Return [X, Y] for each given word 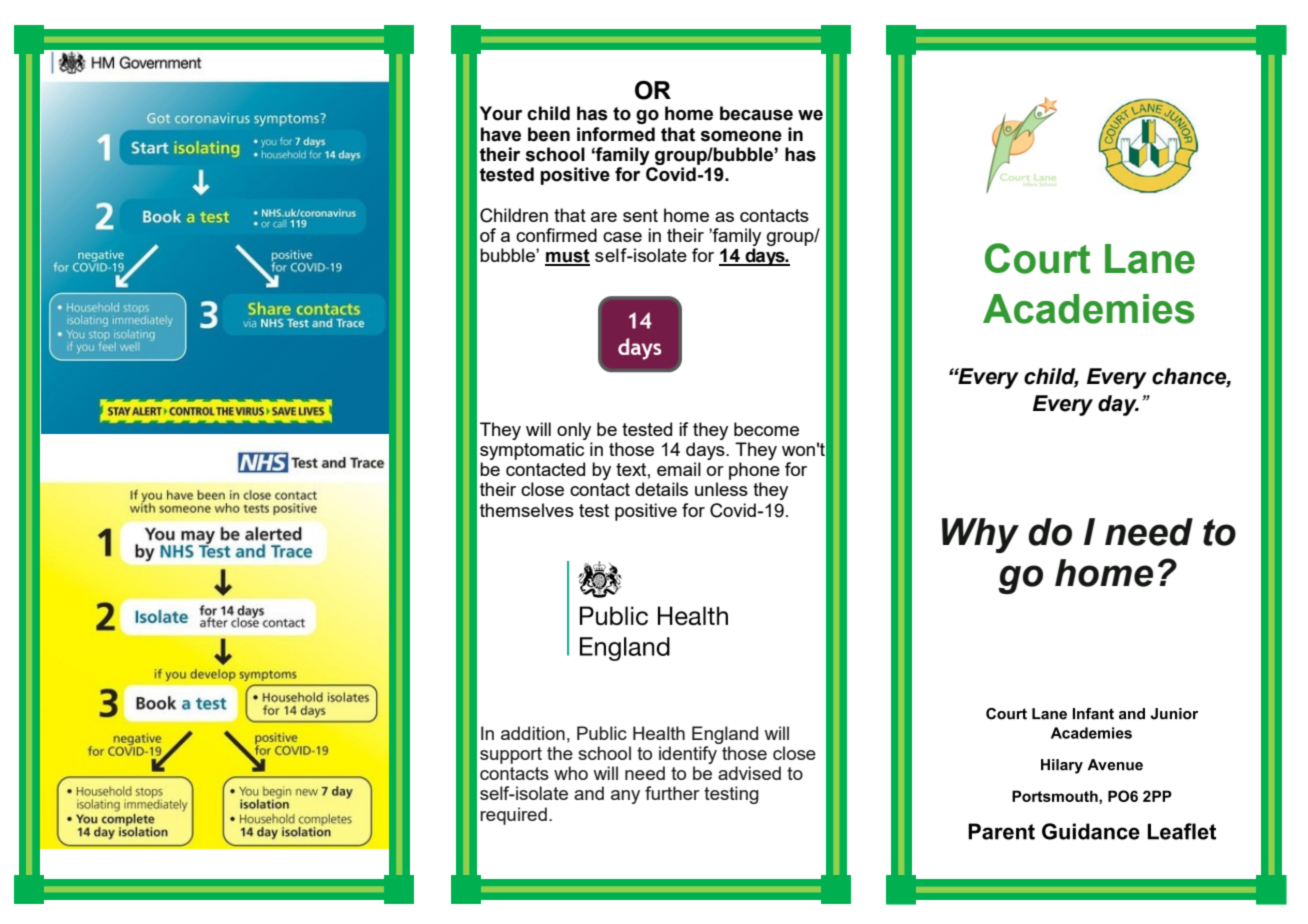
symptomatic [532, 451]
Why [980, 535]
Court [1038, 258]
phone [754, 471]
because [756, 113]
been [549, 134]
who [571, 773]
